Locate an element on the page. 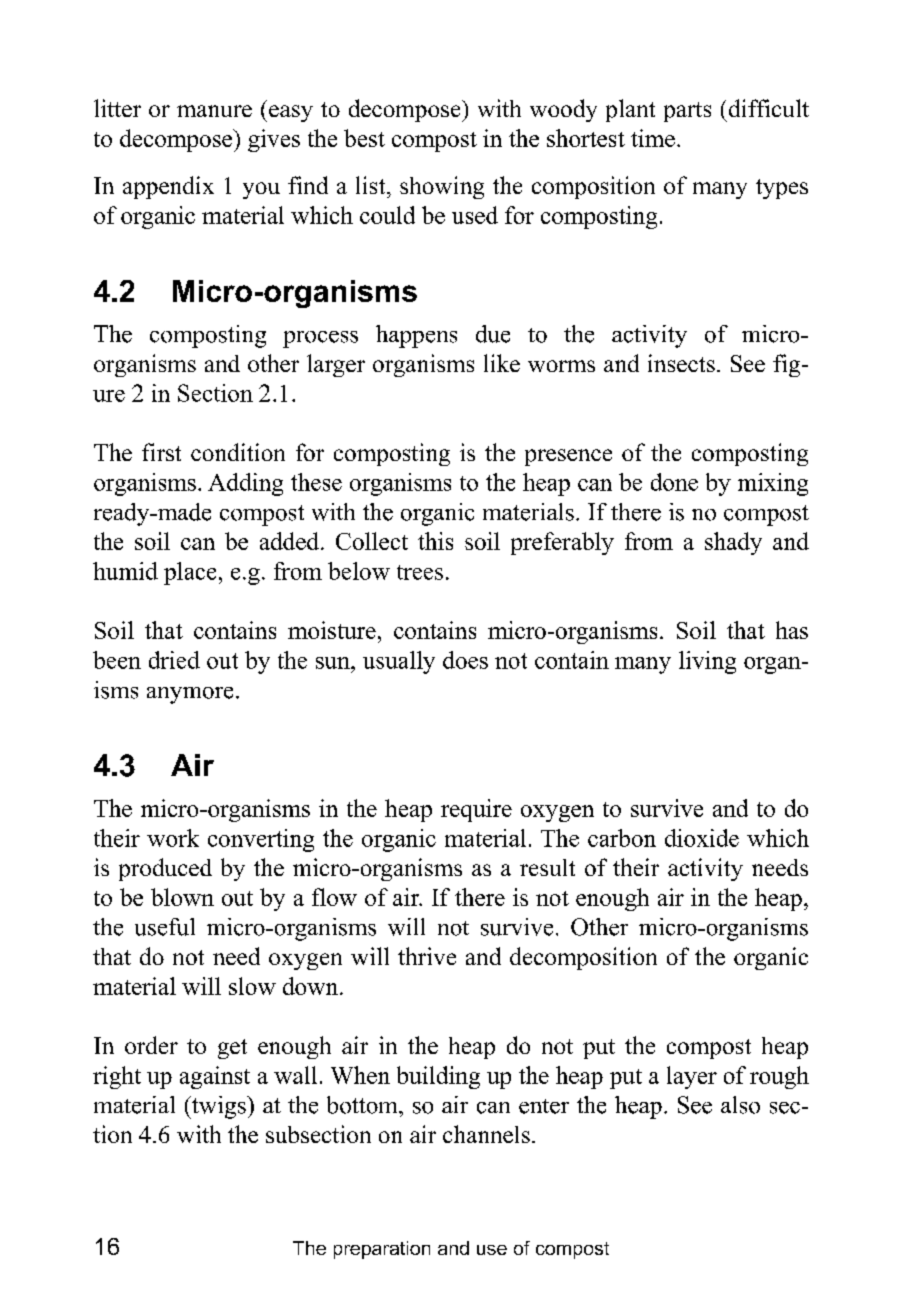 The width and height of the document is (924, 1307). done is located at coordinates (674, 482).
